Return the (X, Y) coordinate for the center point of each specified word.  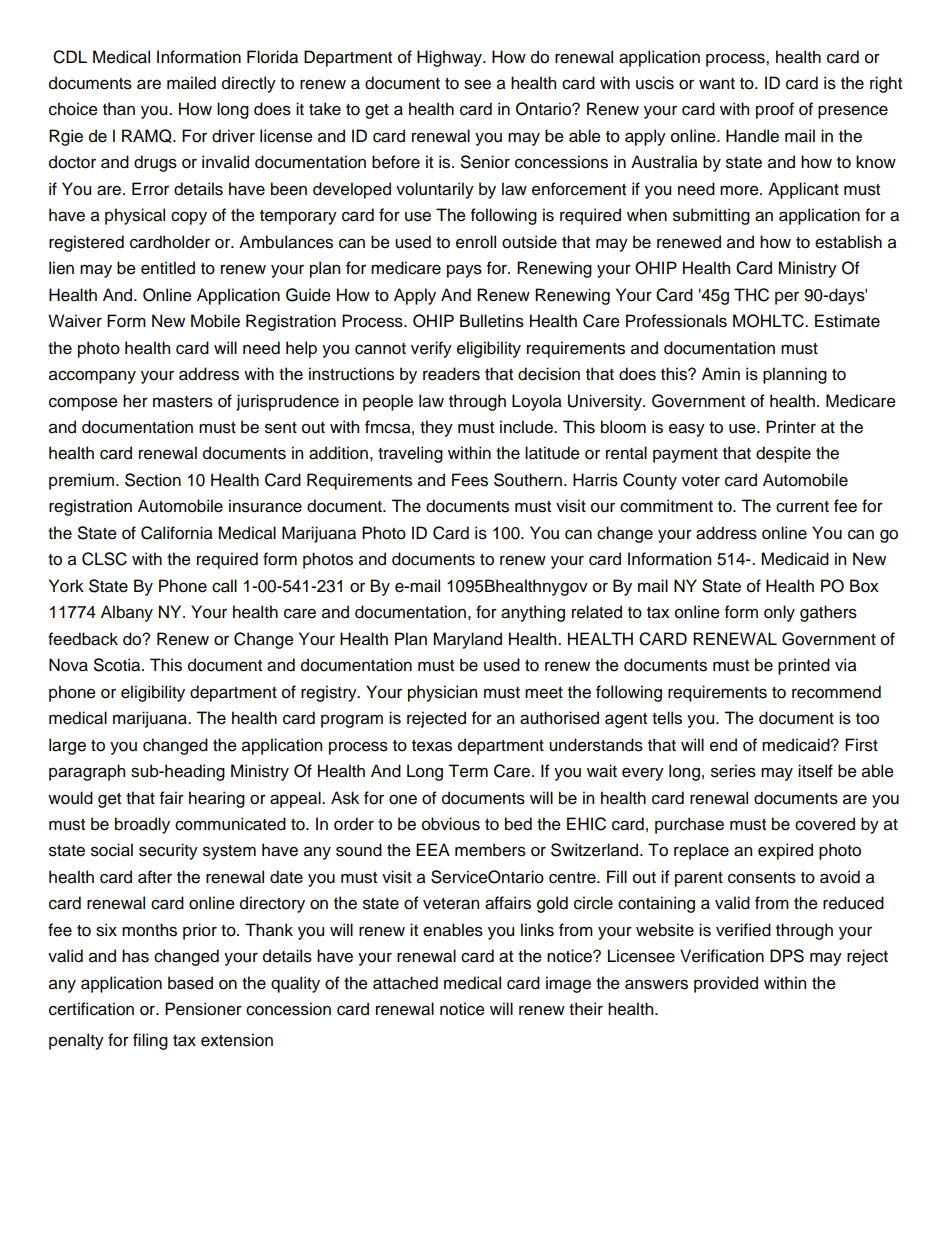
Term (468, 771)
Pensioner (203, 1009)
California (177, 533)
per (787, 298)
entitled (168, 268)
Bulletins (492, 321)
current (802, 507)
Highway (450, 58)
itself (815, 771)
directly (249, 84)
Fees (470, 480)
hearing (217, 799)
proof (775, 110)
